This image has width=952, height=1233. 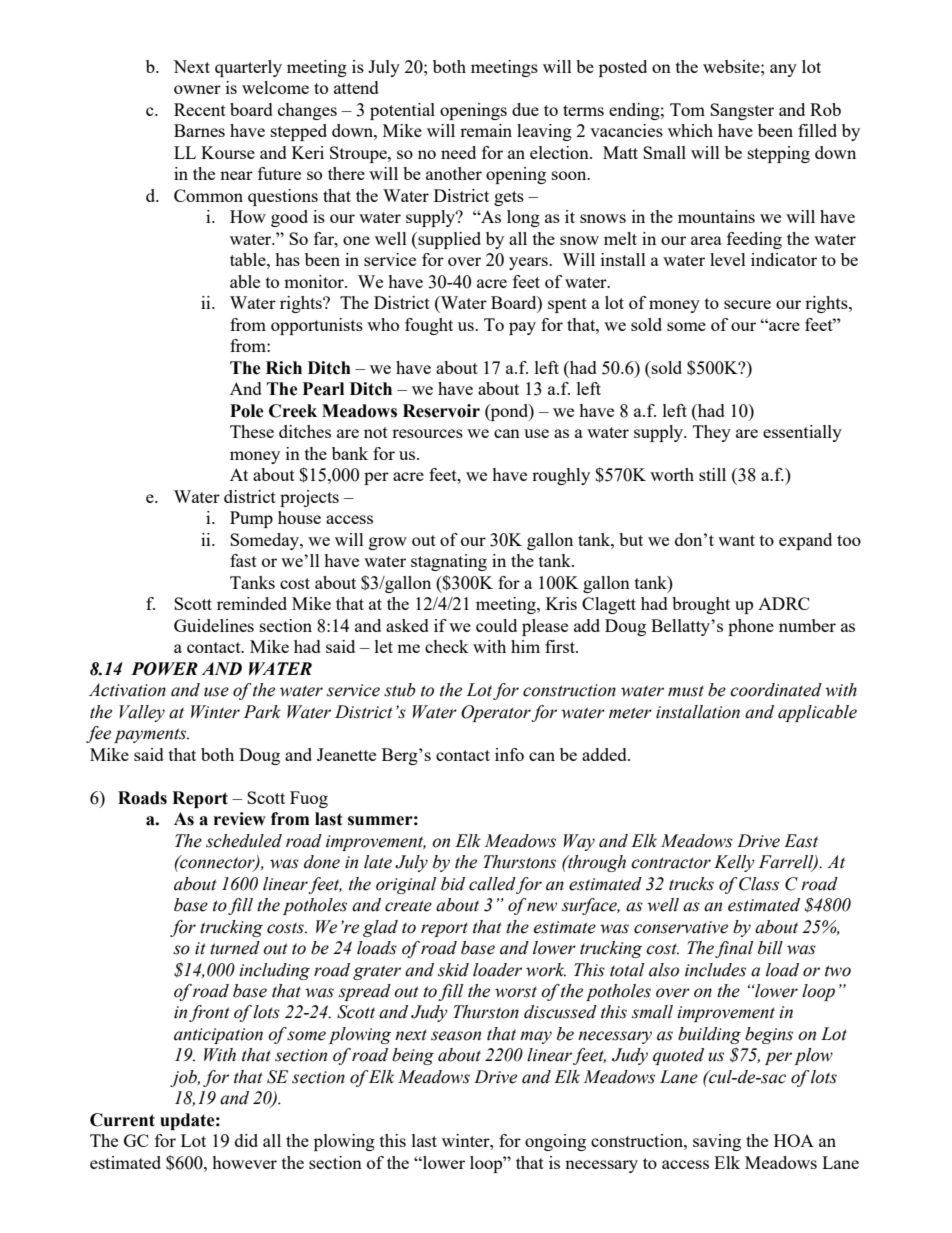 What do you see at coordinates (496, 625) in the image?
I see `could` at bounding box center [496, 625].
